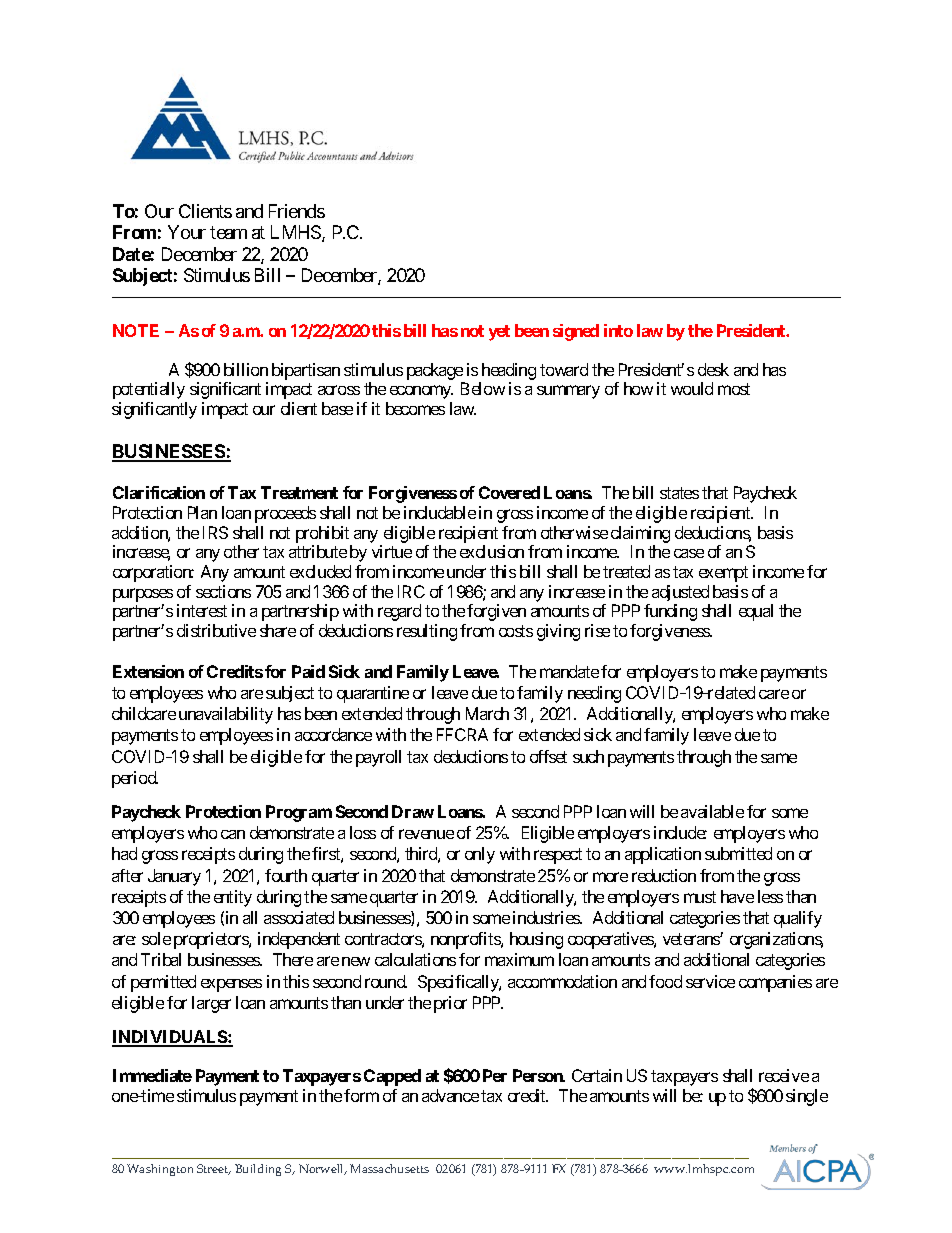 This screenshot has width=952, height=1233. What do you see at coordinates (807, 1097) in the screenshot?
I see `single` at bounding box center [807, 1097].
